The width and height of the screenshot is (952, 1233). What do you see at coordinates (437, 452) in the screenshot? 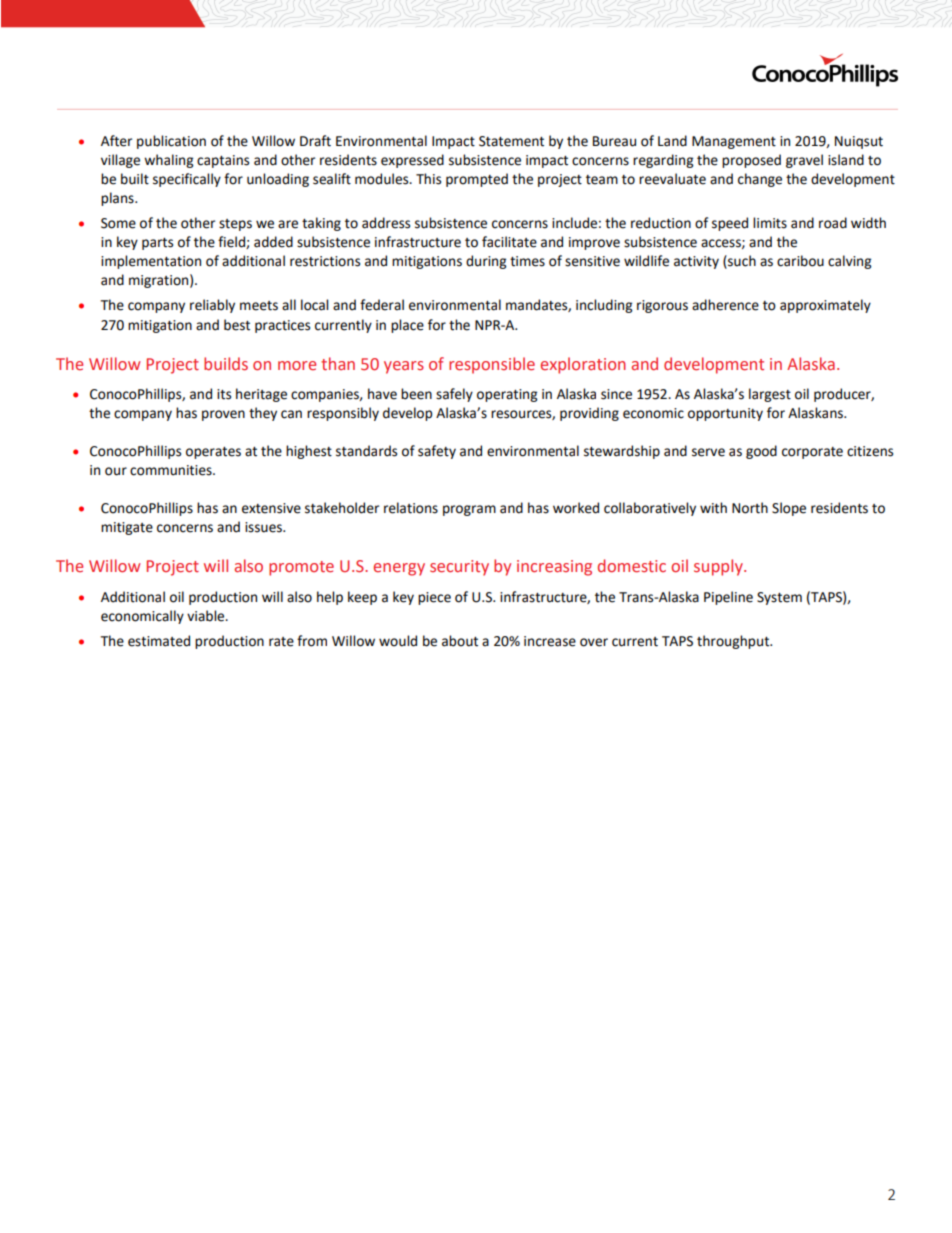
I see `safety` at bounding box center [437, 452].
